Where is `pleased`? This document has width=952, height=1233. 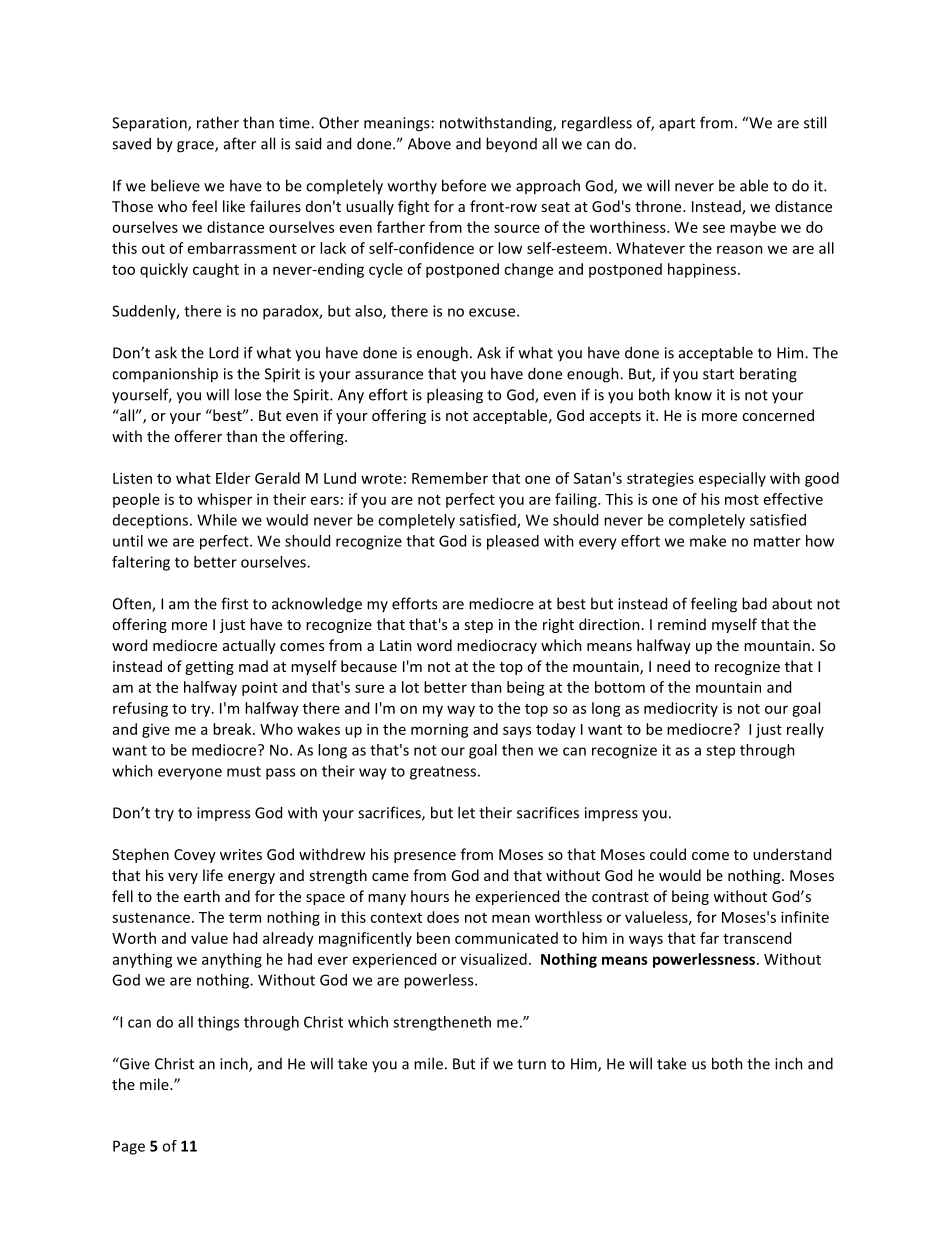
pleased is located at coordinates (513, 542).
